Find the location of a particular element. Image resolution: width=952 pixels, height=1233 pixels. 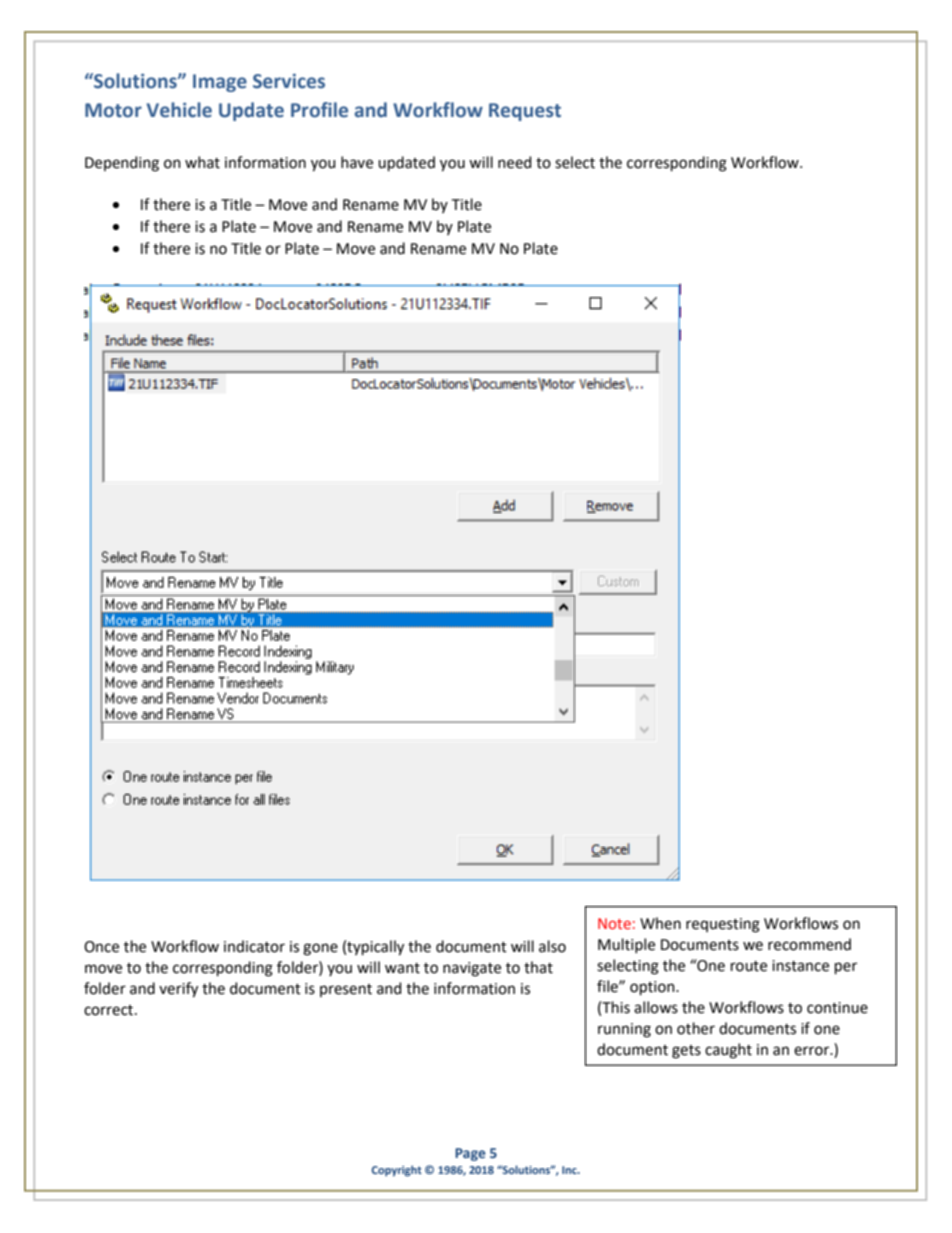

correct is located at coordinates (110, 1010).
